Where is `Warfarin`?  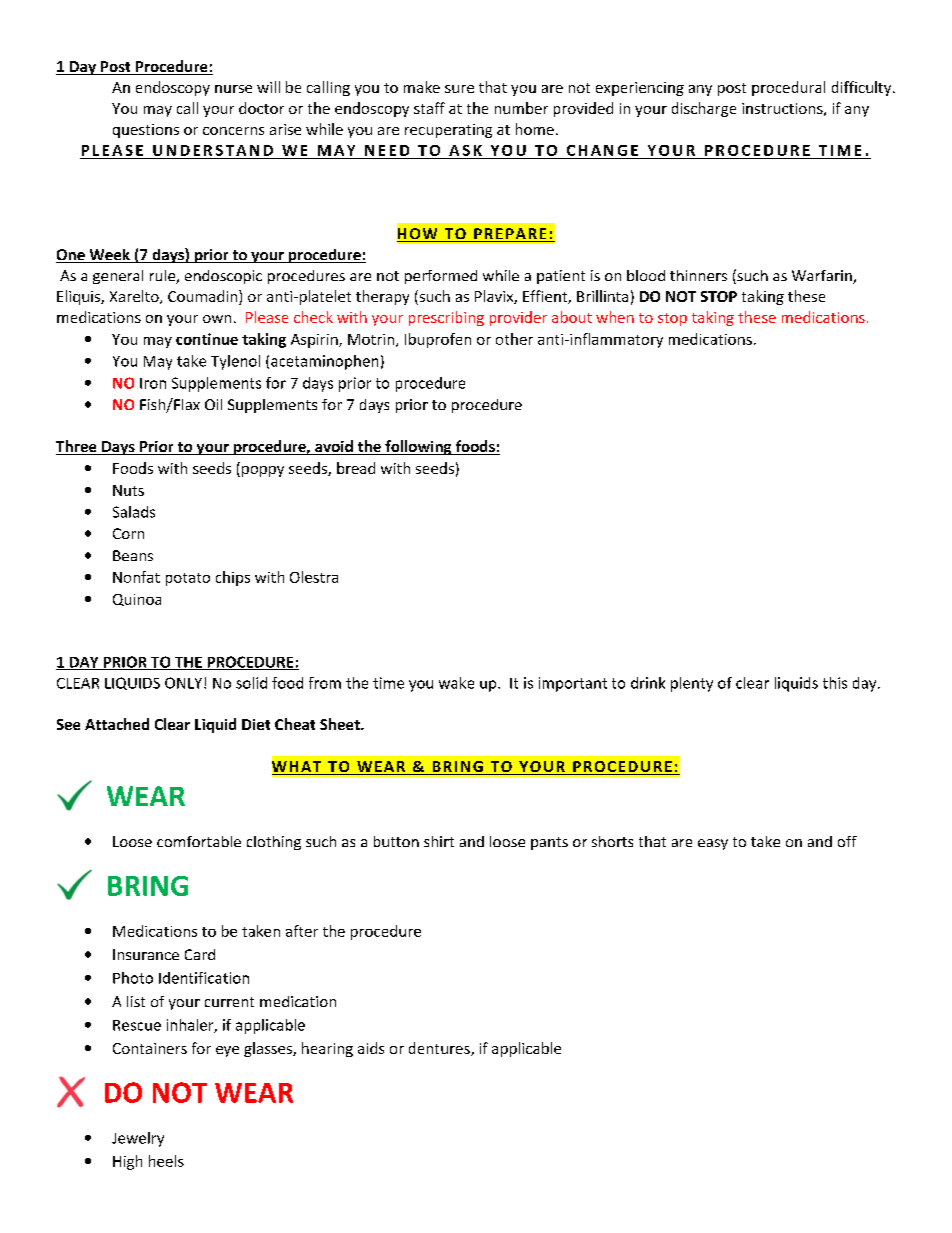 Warfarin is located at coordinates (823, 277).
